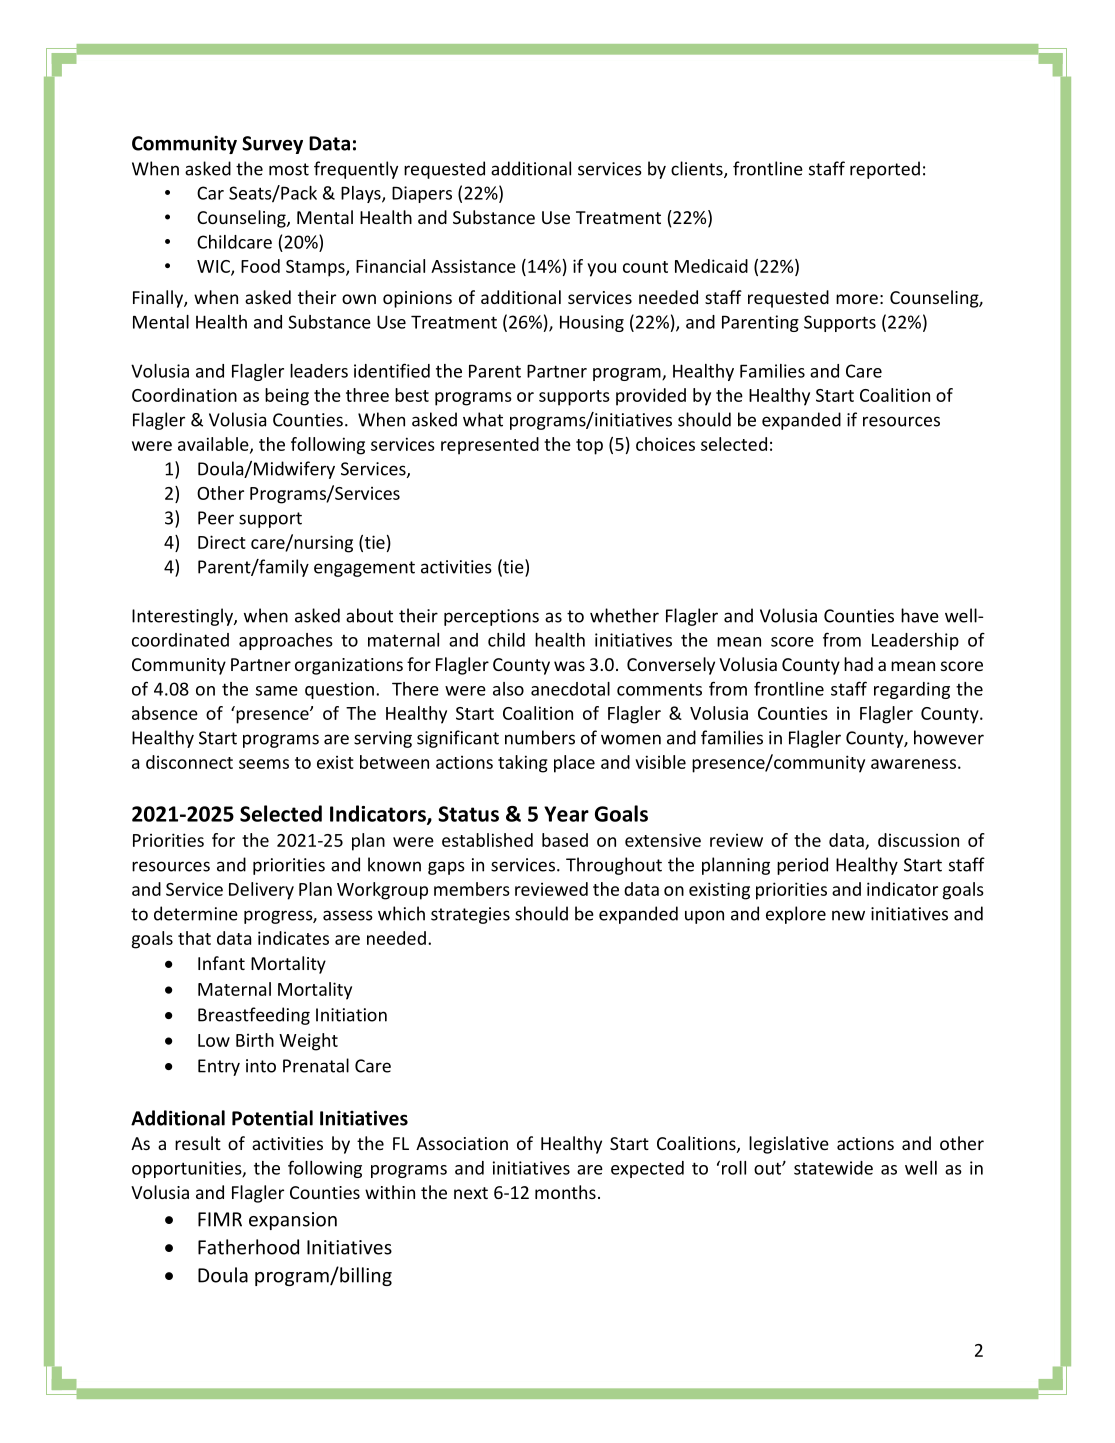 Image resolution: width=1115 pixels, height=1443 pixels. What do you see at coordinates (885, 170) in the page?
I see `reported` at bounding box center [885, 170].
